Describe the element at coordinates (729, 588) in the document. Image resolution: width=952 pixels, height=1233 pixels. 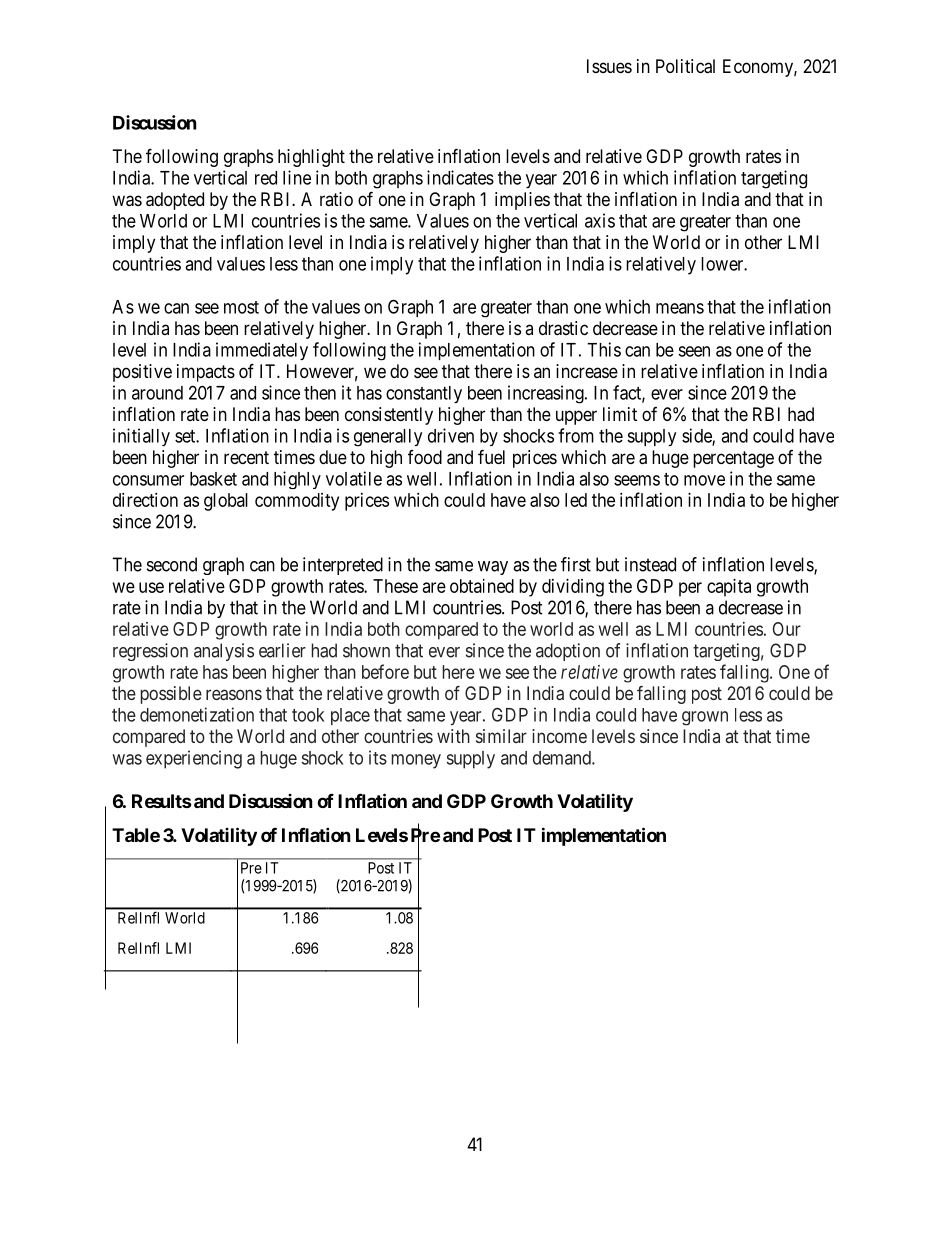
I see `capita` at that location.
